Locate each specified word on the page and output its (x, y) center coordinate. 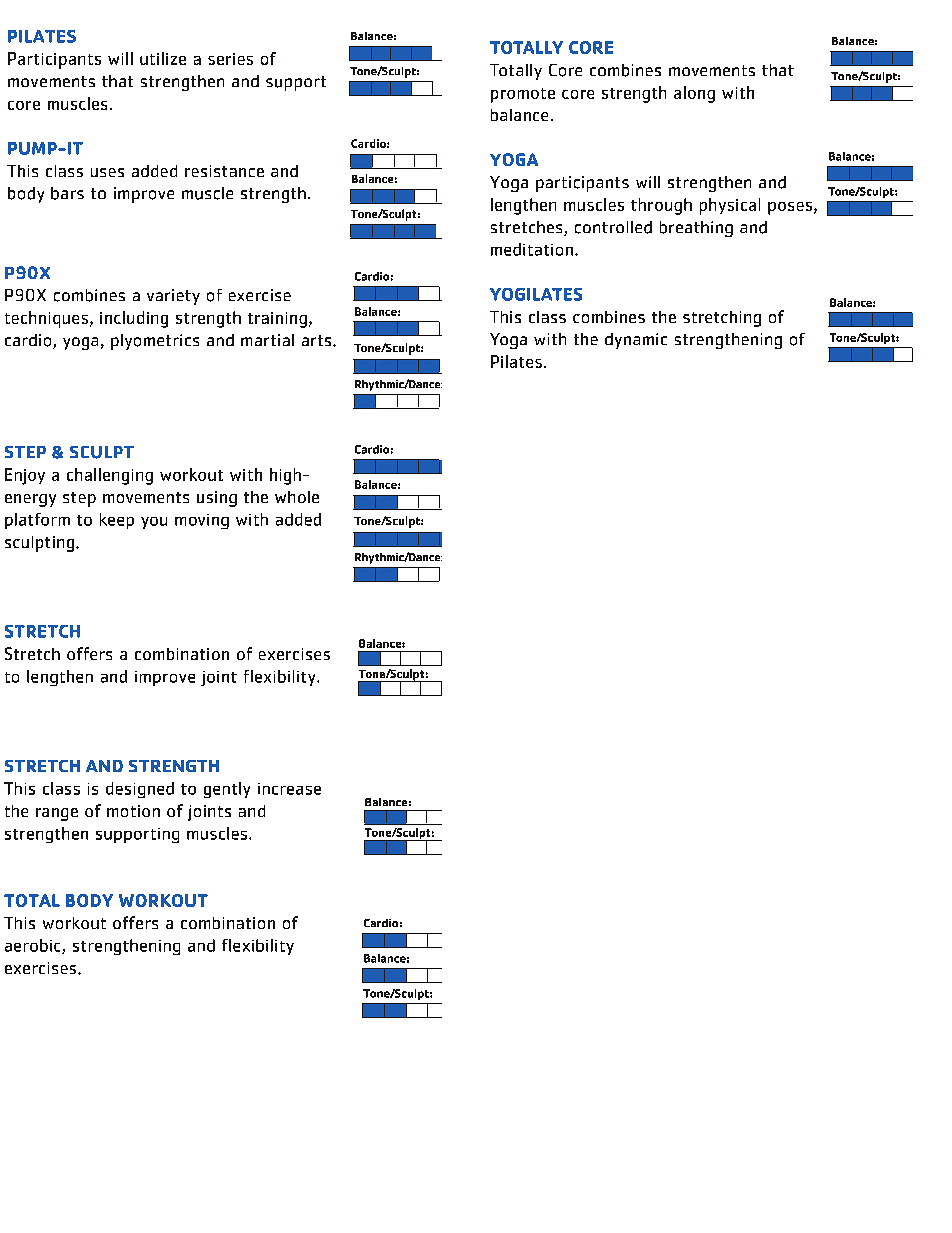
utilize (163, 58)
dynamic (636, 341)
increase (289, 789)
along (694, 94)
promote (523, 95)
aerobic (34, 946)
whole (297, 497)
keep (117, 521)
